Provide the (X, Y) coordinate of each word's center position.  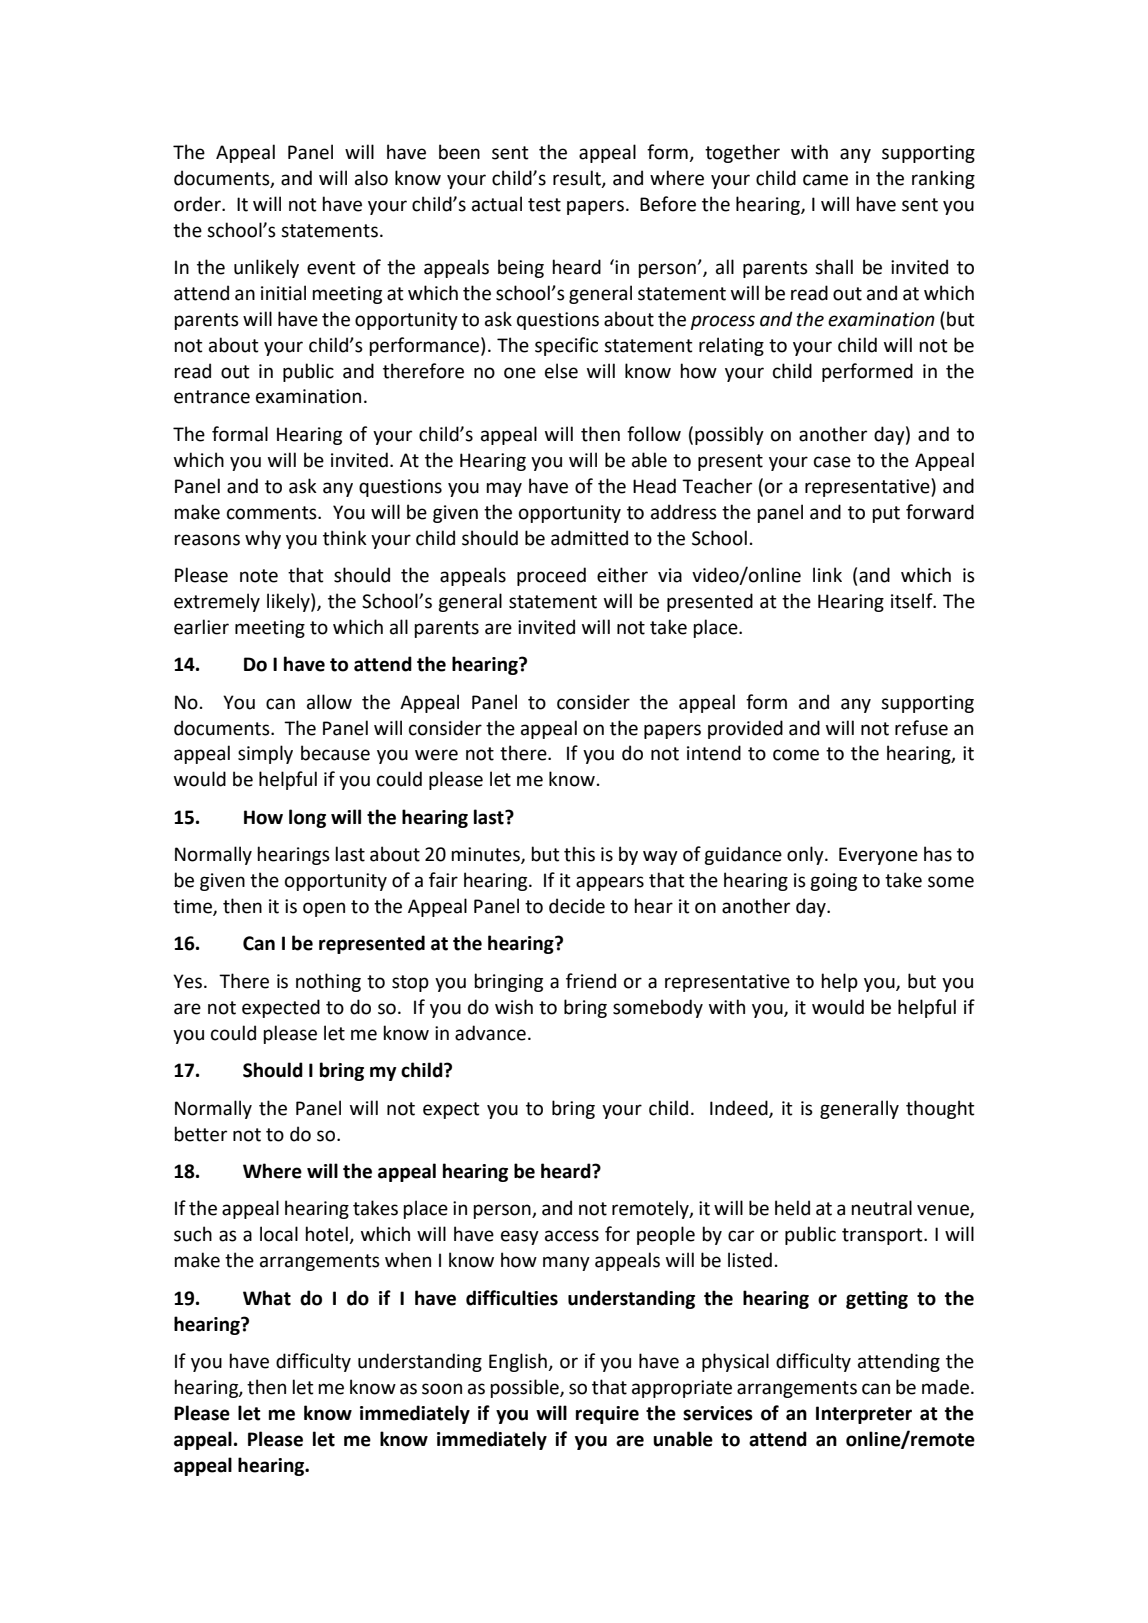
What (267, 1298)
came (825, 180)
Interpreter (864, 1415)
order (198, 204)
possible (525, 1388)
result (578, 179)
